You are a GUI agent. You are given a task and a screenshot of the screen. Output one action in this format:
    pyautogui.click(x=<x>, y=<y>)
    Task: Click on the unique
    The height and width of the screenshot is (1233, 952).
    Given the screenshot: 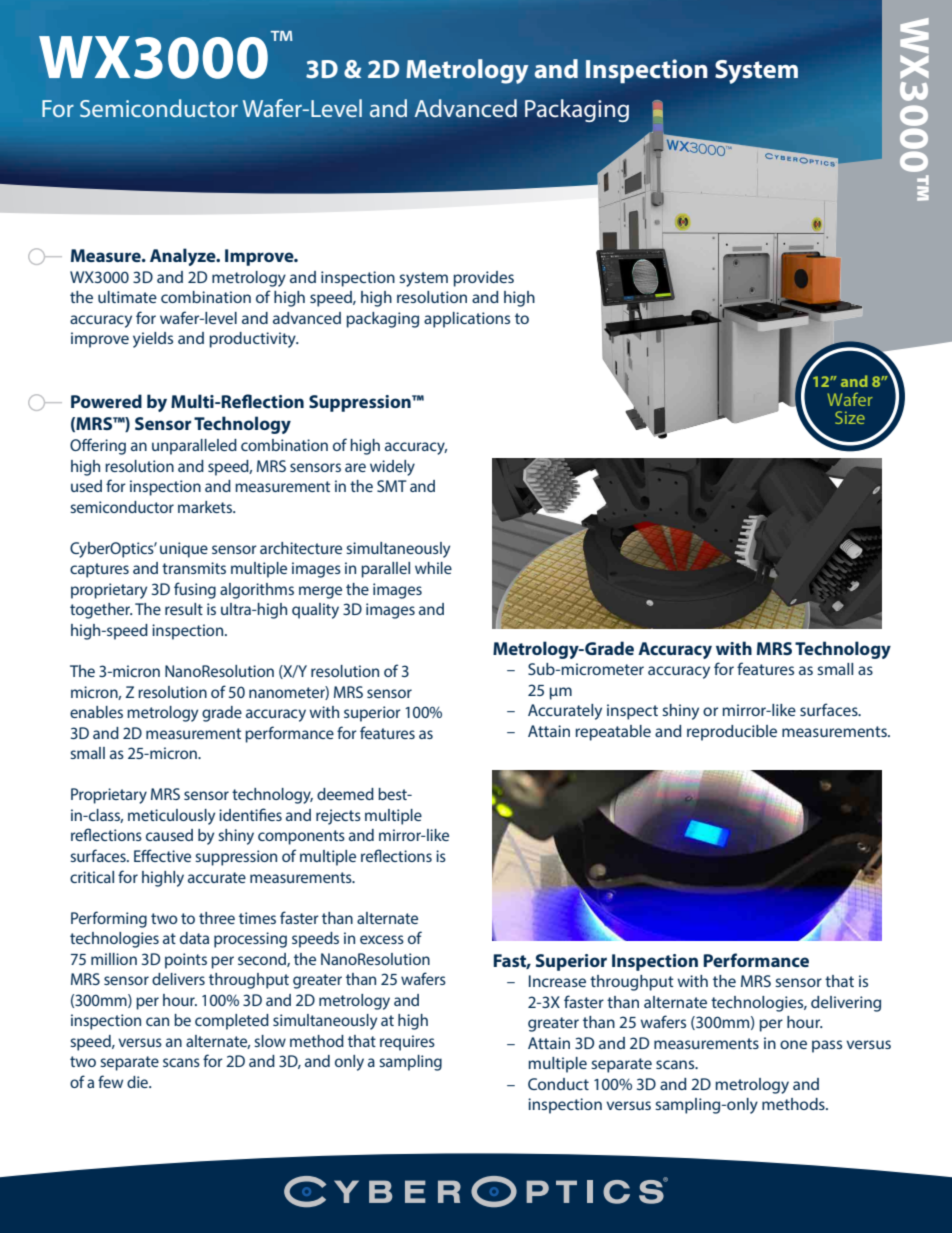 What is the action you would take?
    pyautogui.click(x=184, y=550)
